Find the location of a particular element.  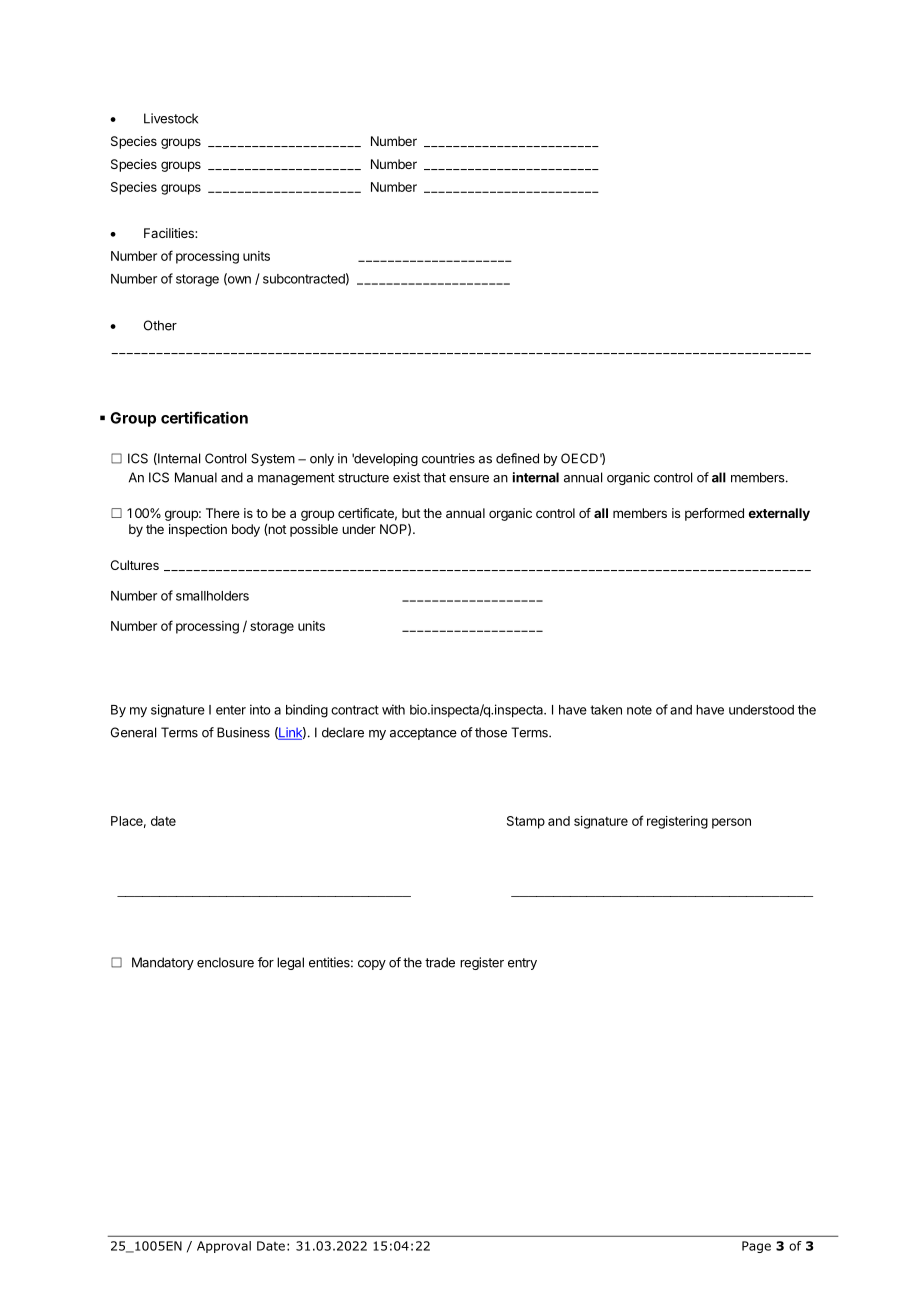

trade is located at coordinates (440, 962).
